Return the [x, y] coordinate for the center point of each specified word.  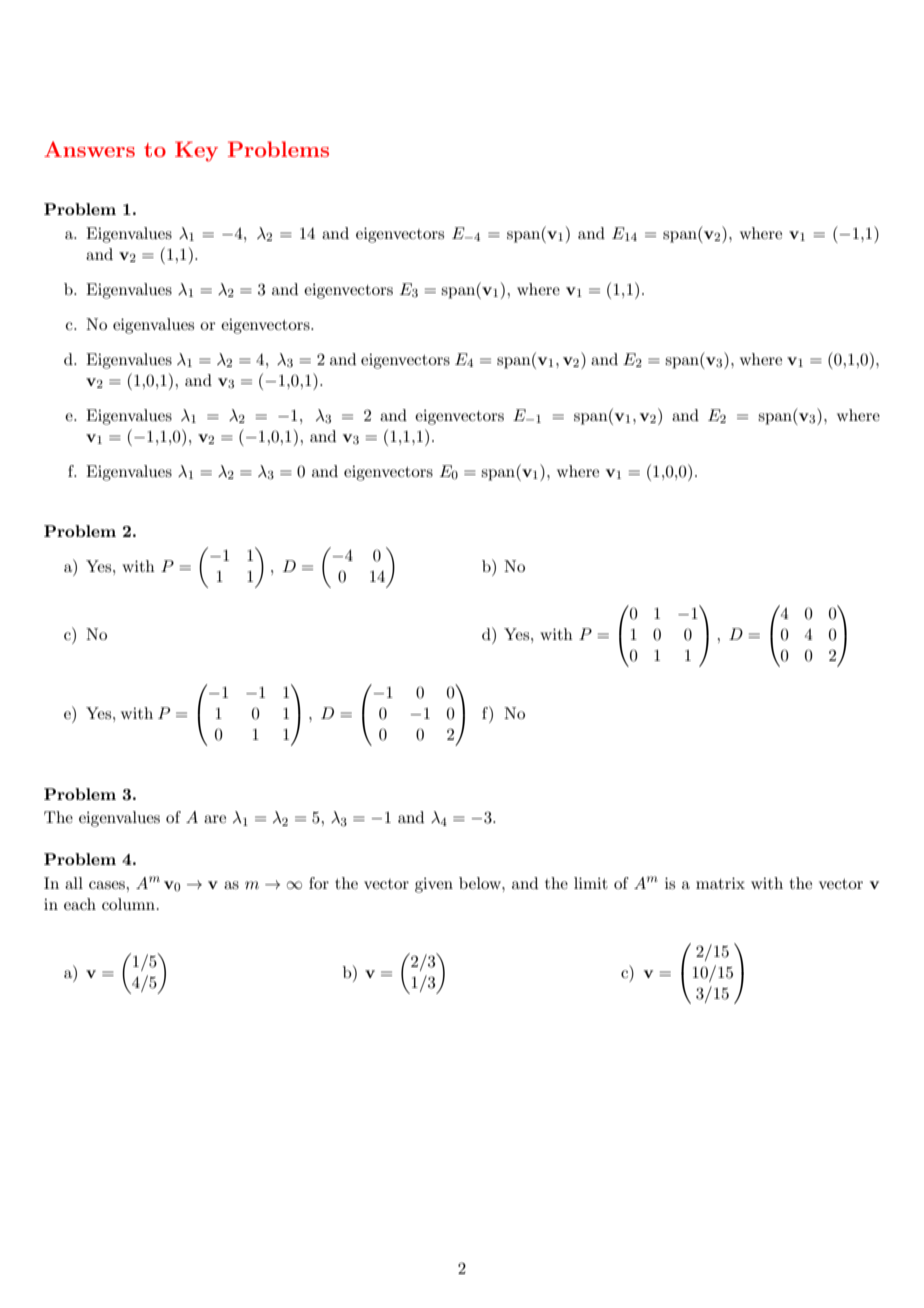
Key [196, 151]
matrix [720, 883]
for [319, 883]
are [215, 819]
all [74, 883]
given [434, 885]
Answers [89, 149]
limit [591, 883]
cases [108, 885]
